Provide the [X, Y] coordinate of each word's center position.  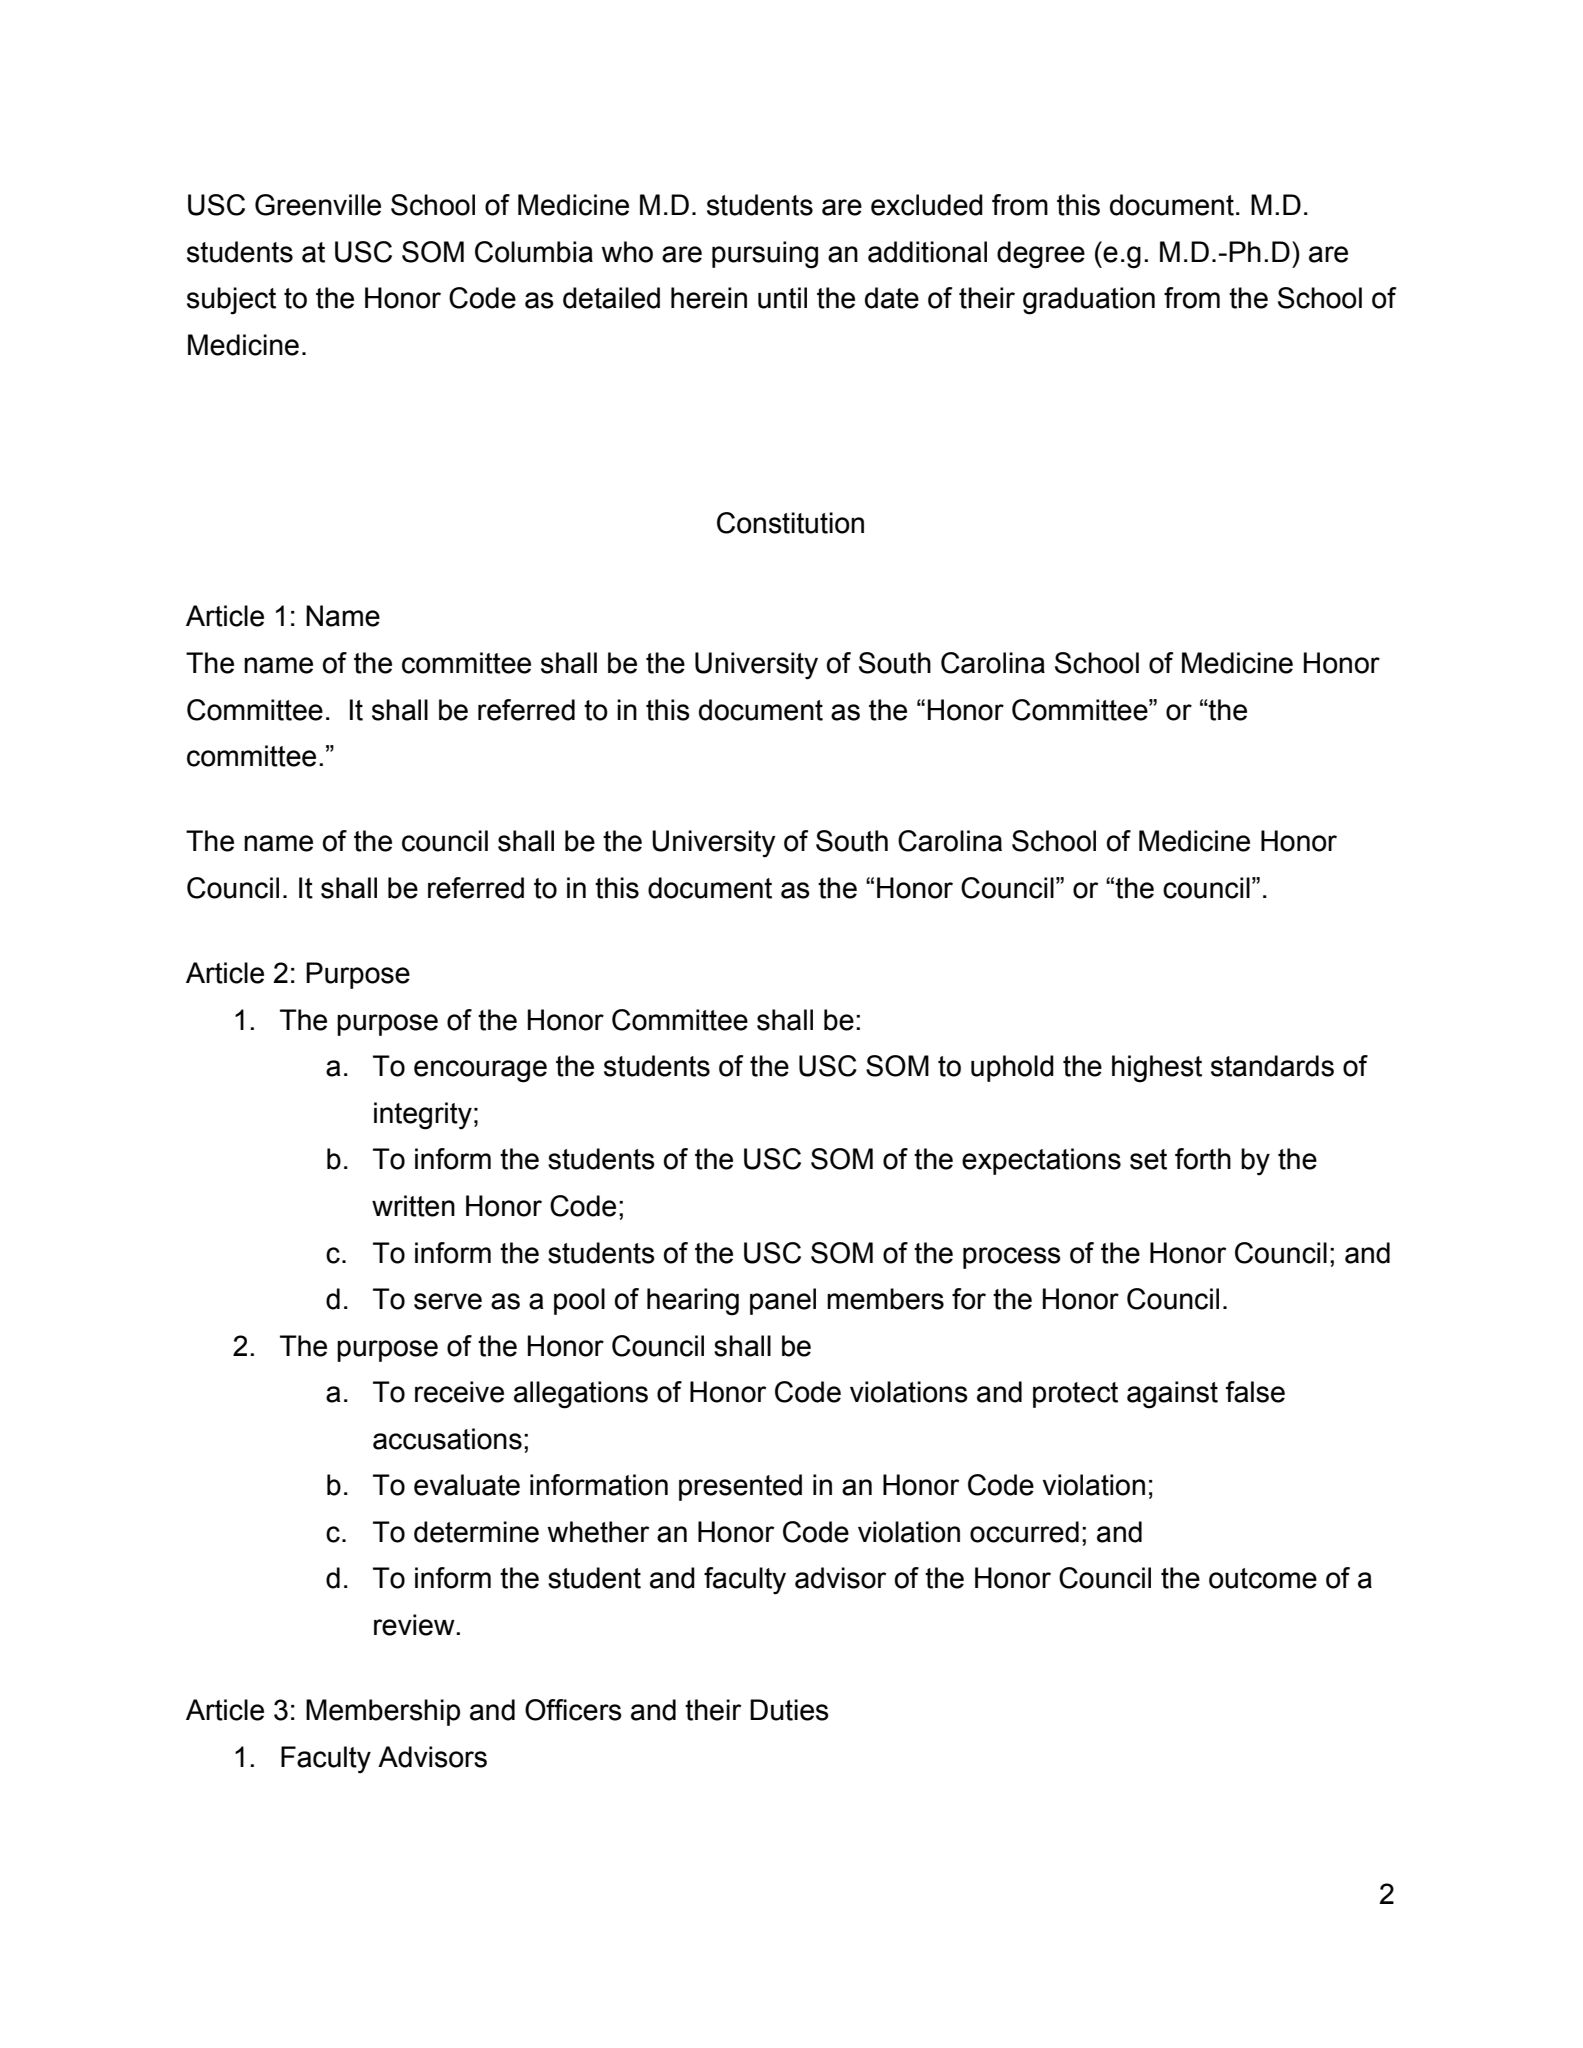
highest [1157, 1069]
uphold [1012, 1068]
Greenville [318, 205]
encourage [480, 1071]
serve [448, 1301]
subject [231, 301]
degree [1041, 255]
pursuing [765, 255]
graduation [1089, 301]
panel [783, 1301]
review [415, 1625]
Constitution [790, 523]
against [1172, 1395]
